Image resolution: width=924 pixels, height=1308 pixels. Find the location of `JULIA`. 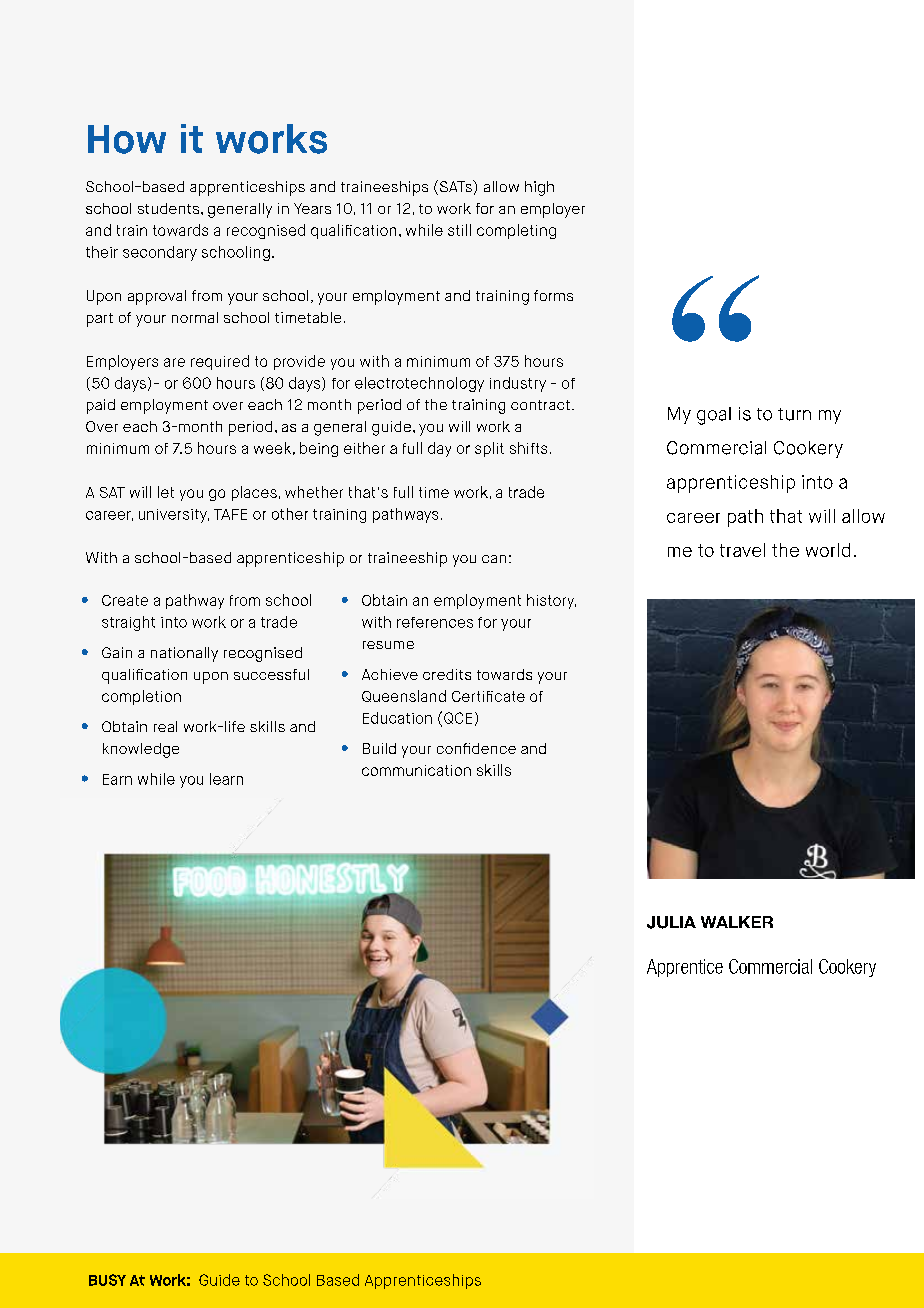

JULIA is located at coordinates (671, 922).
